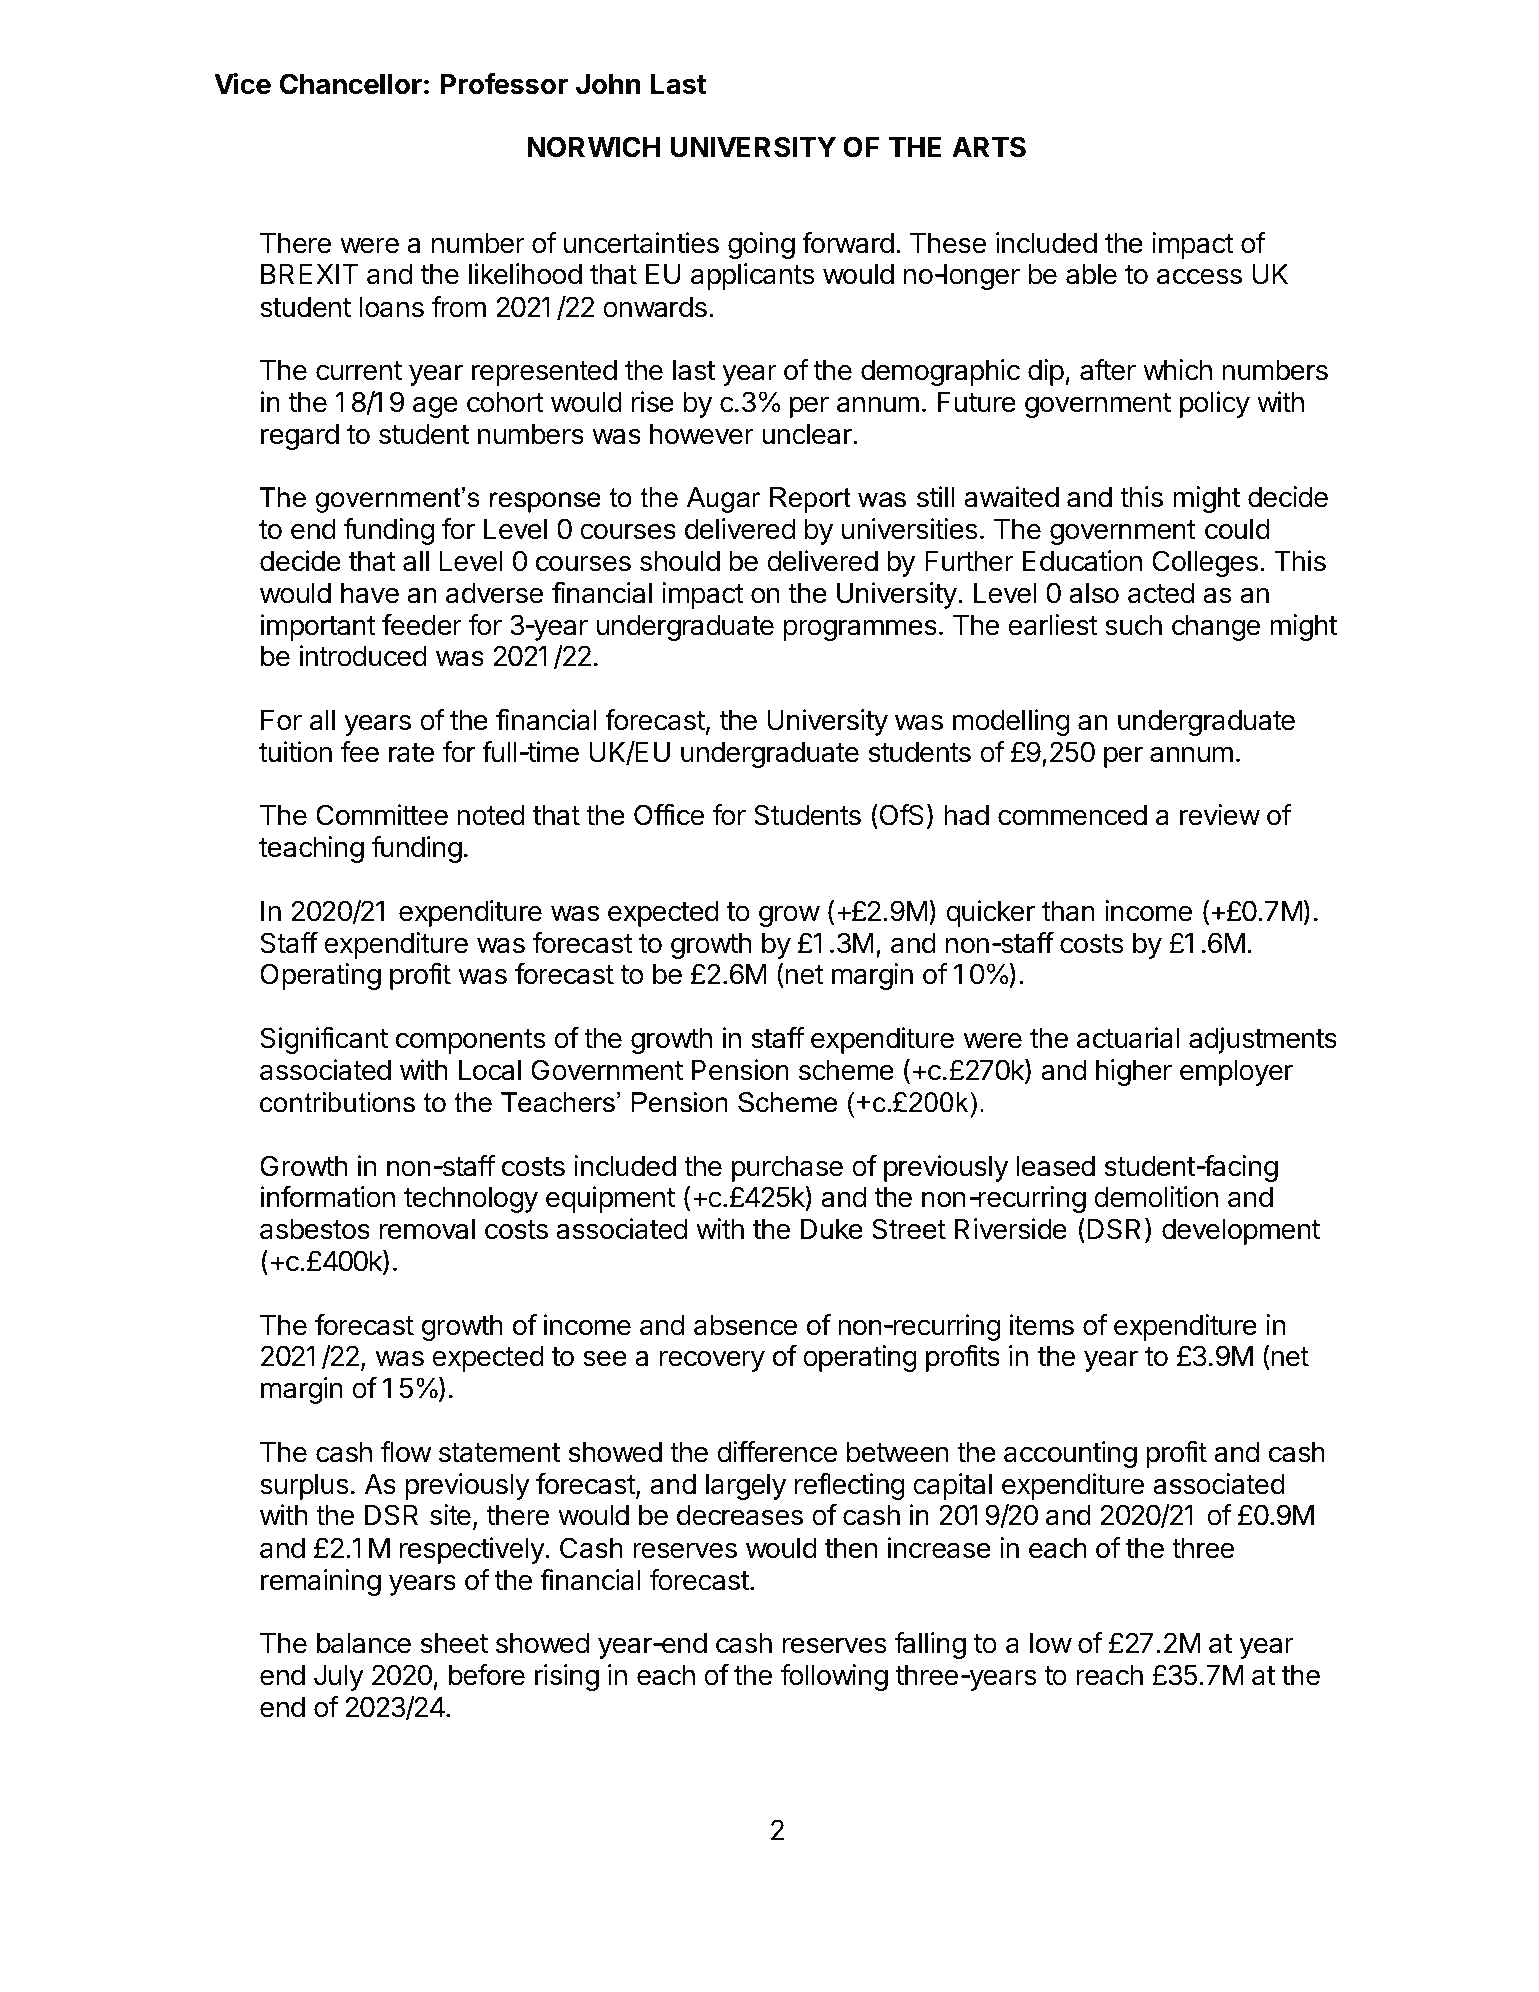  I want to click on balance, so click(364, 1643).
